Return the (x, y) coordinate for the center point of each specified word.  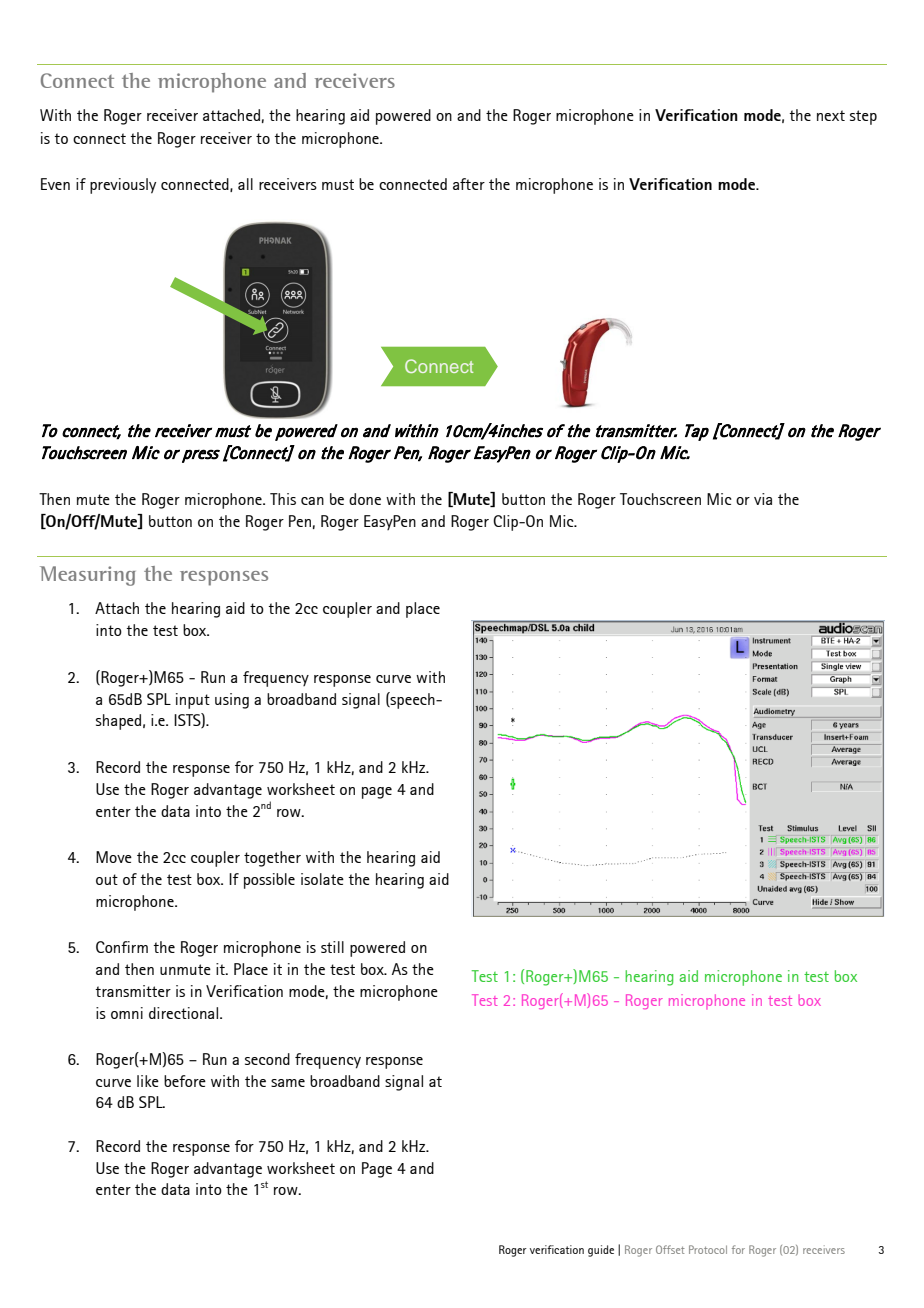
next (831, 115)
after (469, 184)
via (763, 499)
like (148, 1081)
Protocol (708, 1249)
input (193, 701)
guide (601, 1251)
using (232, 701)
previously (123, 186)
